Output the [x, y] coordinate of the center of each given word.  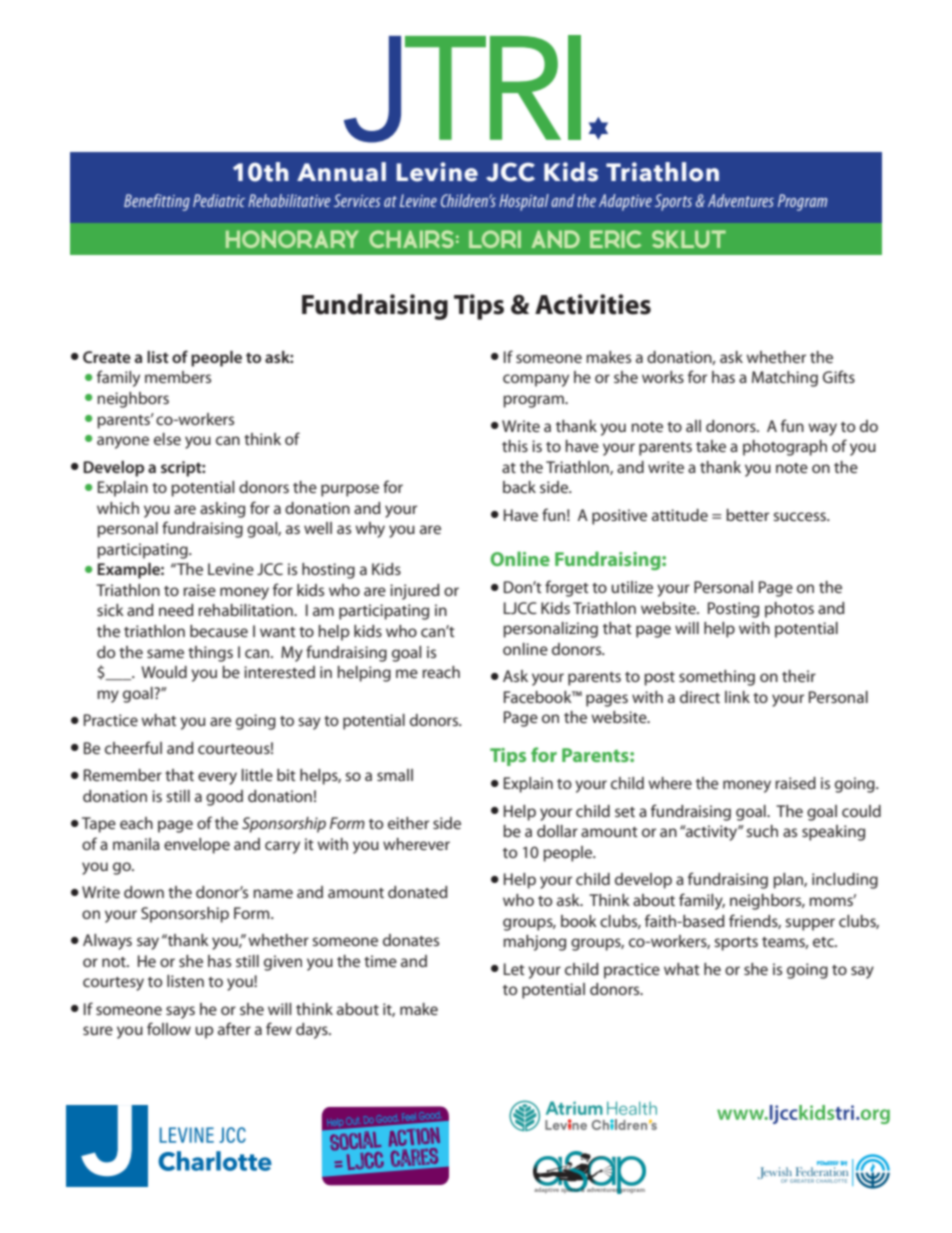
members [178, 377]
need [176, 610]
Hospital [524, 202]
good [224, 798]
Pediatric [219, 200]
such [762, 831]
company [536, 380]
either [408, 823]
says [180, 1012]
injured [415, 592]
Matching [785, 379]
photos [789, 610]
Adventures [741, 200]
